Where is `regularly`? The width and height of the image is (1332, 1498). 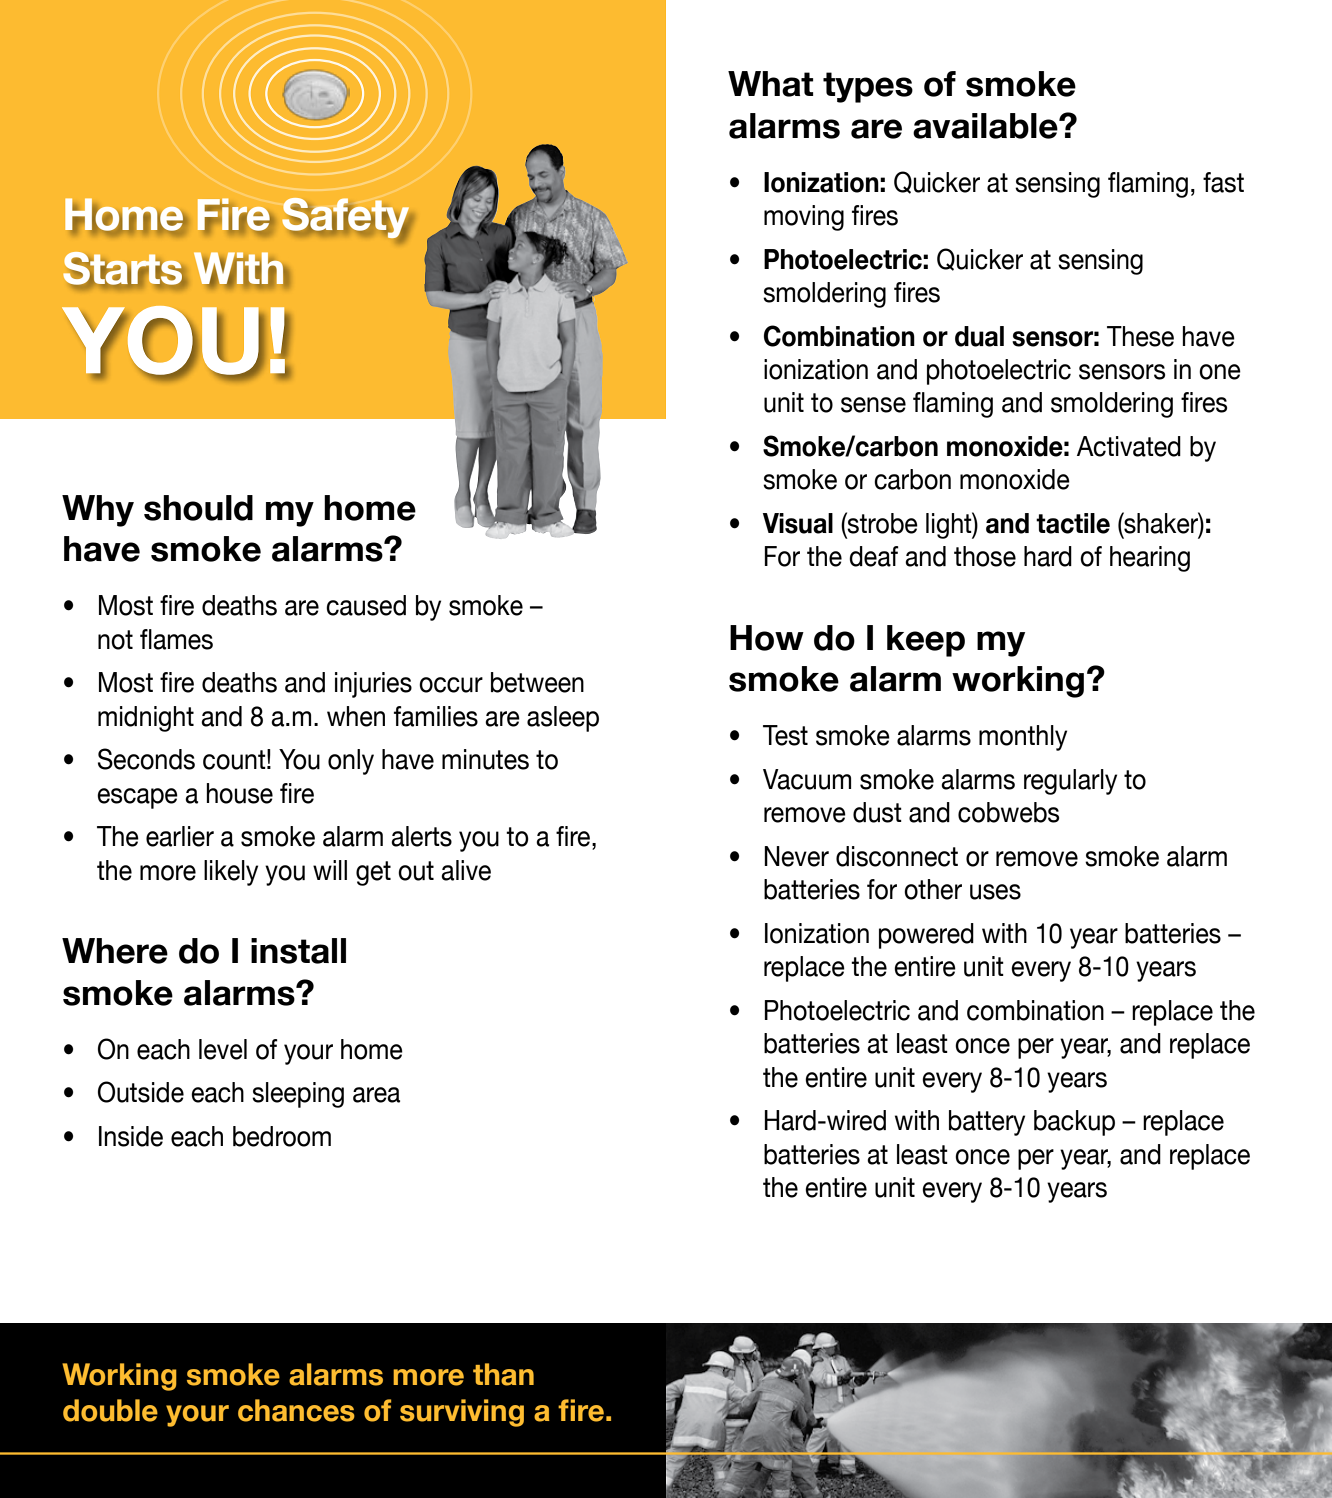 regularly is located at coordinates (1070, 782).
